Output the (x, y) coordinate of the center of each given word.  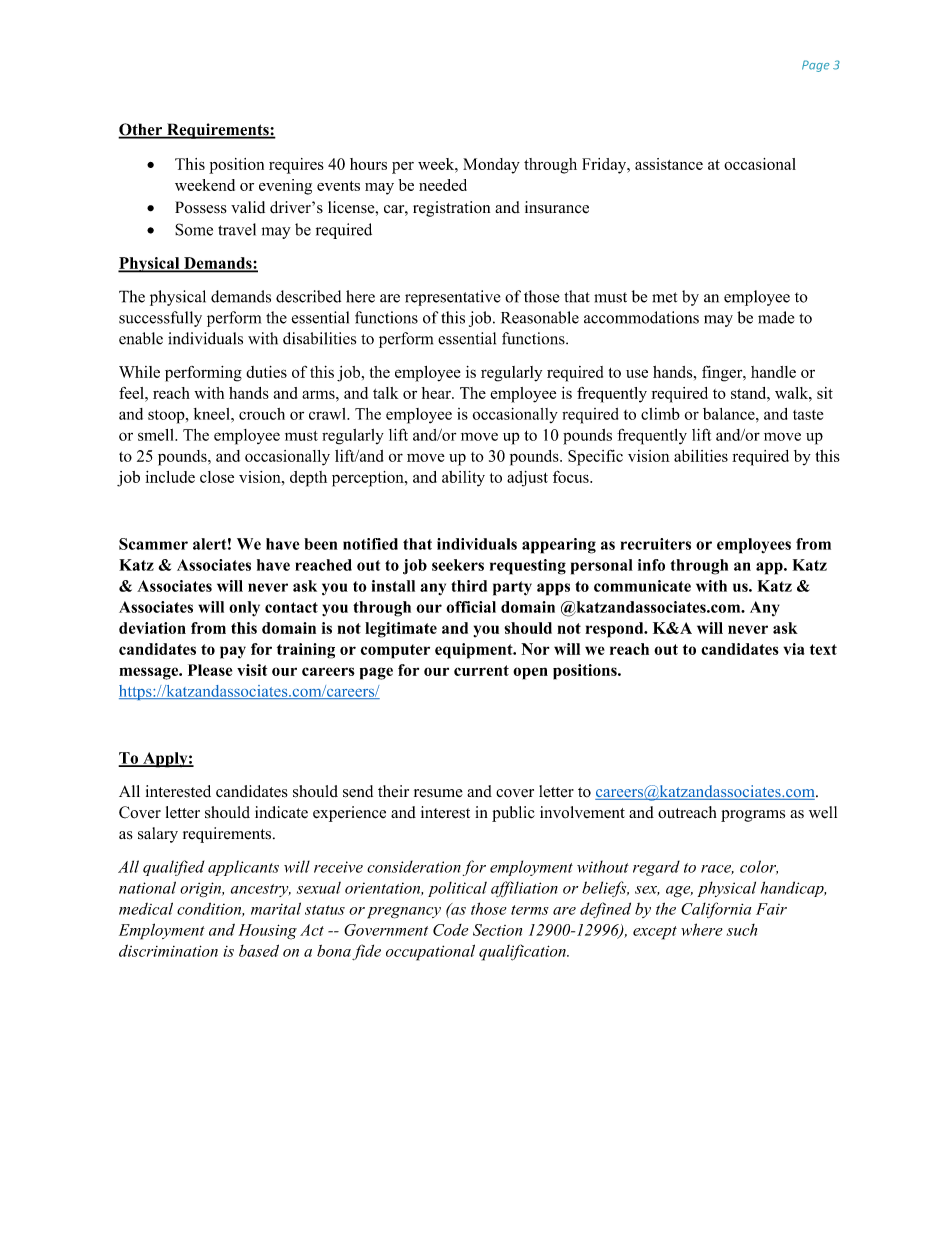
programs (753, 816)
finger (723, 373)
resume (438, 793)
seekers (458, 565)
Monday (491, 166)
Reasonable (540, 317)
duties (266, 372)
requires (296, 166)
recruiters (655, 544)
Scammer (153, 544)
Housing (268, 932)
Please (210, 670)
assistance (669, 164)
